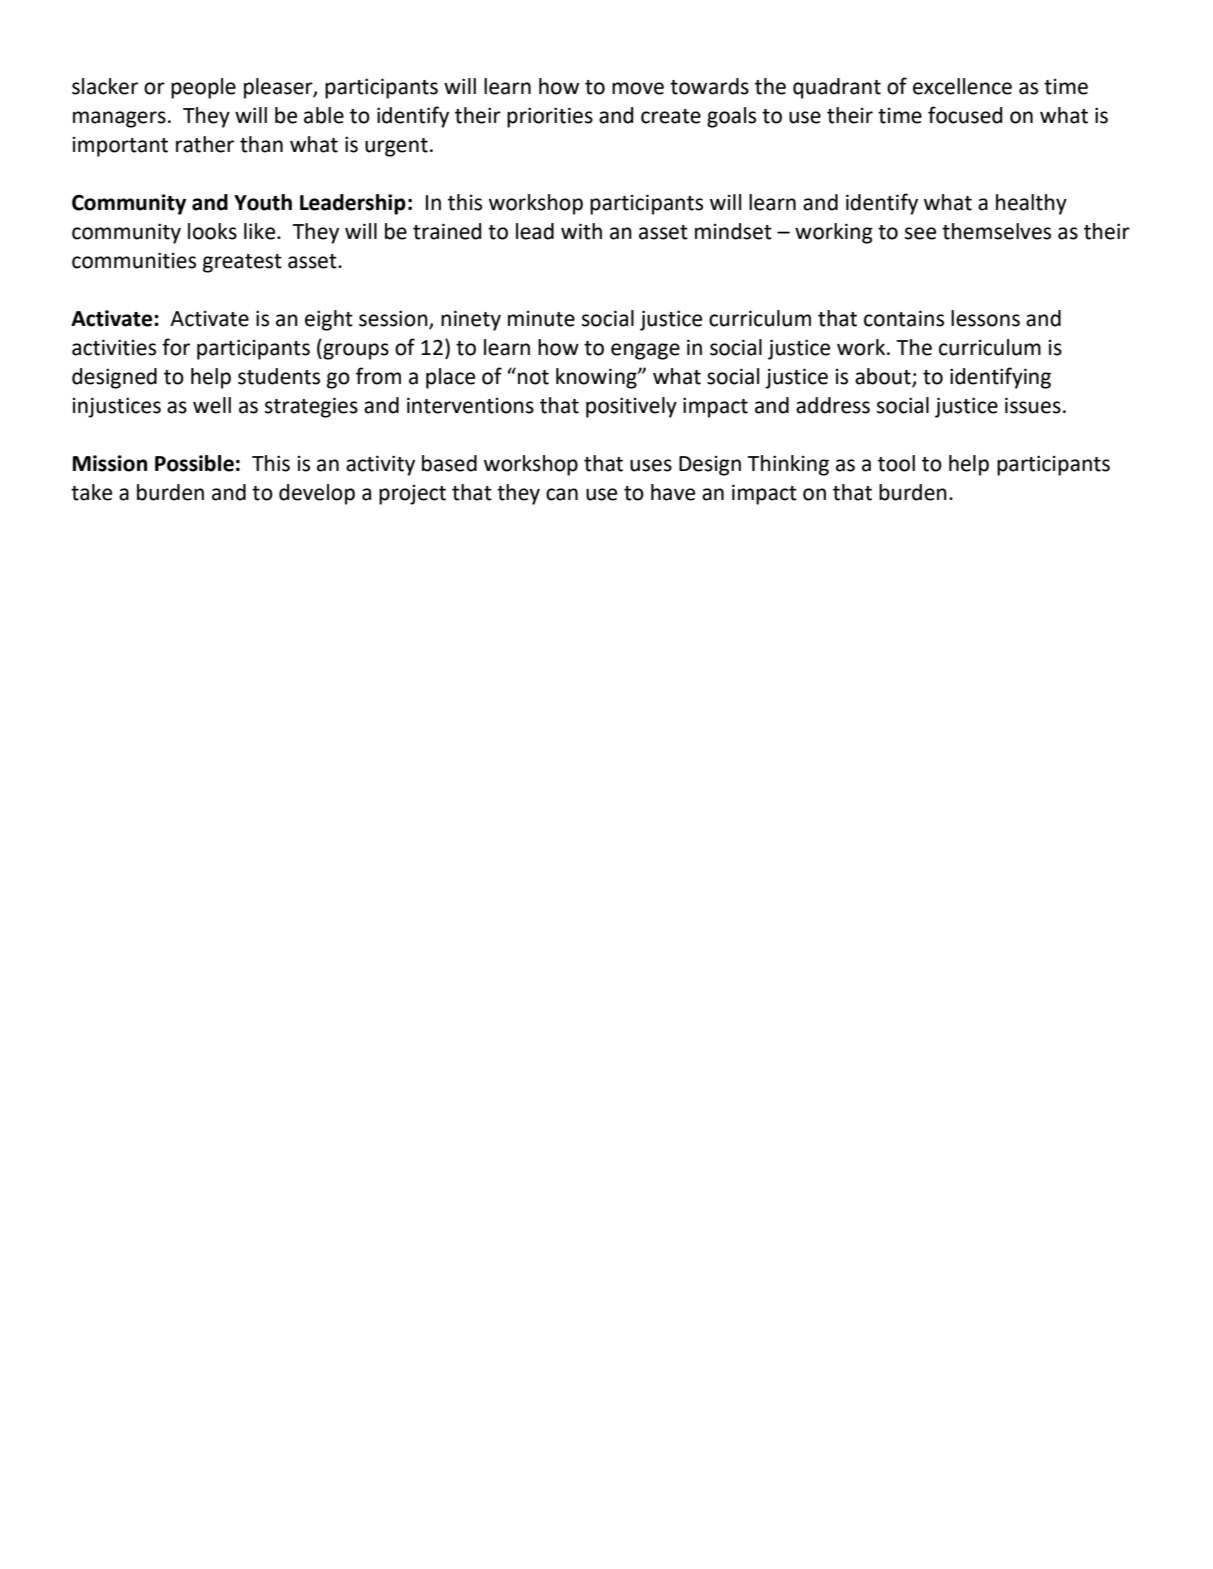 This image has height=1569, width=1213. Describe the element at coordinates (203, 88) in the image. I see `people` at that location.
